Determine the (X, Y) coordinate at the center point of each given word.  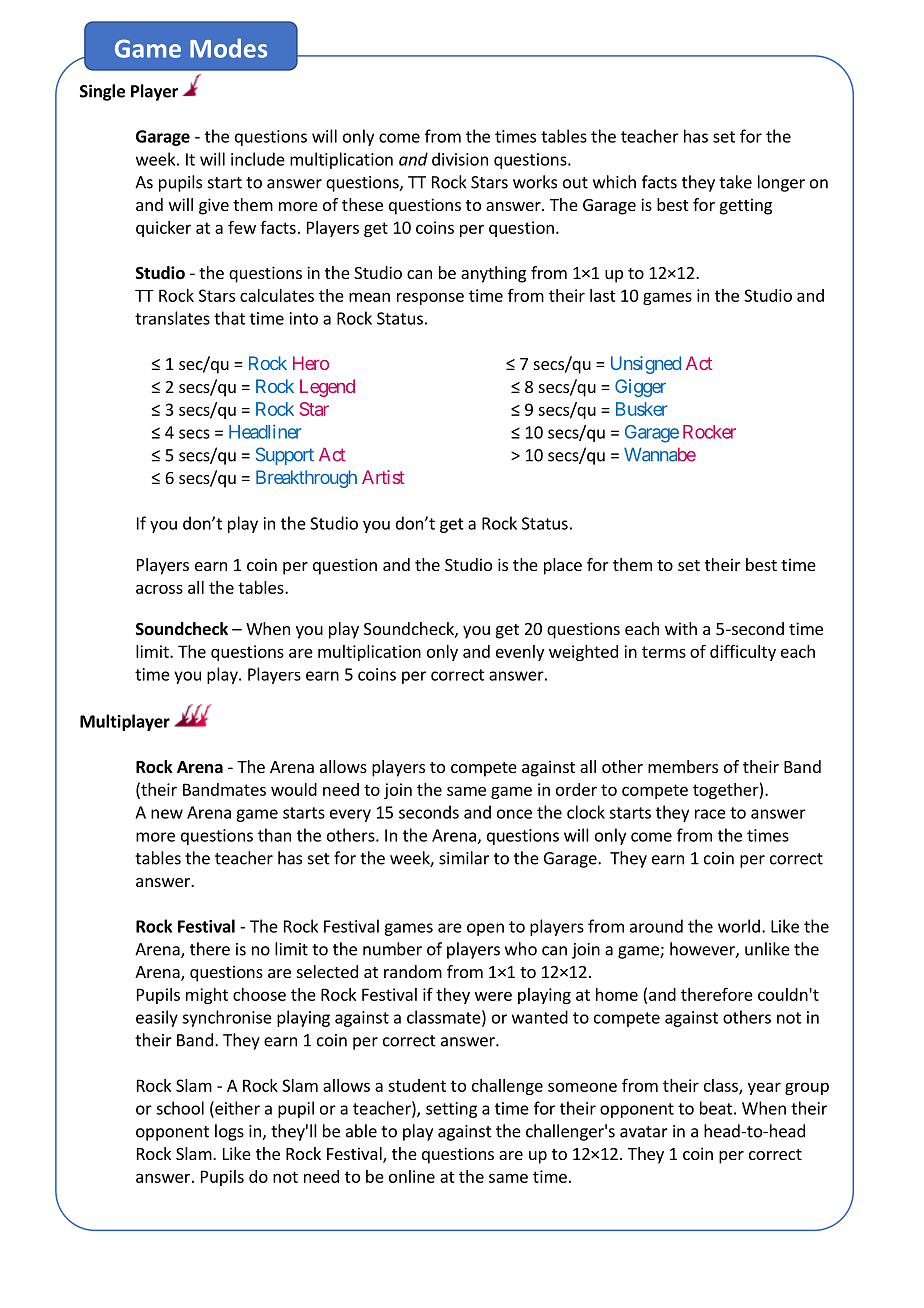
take (735, 182)
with (681, 628)
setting (451, 1110)
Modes (228, 48)
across (159, 589)
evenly (520, 653)
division (460, 159)
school (180, 1108)
